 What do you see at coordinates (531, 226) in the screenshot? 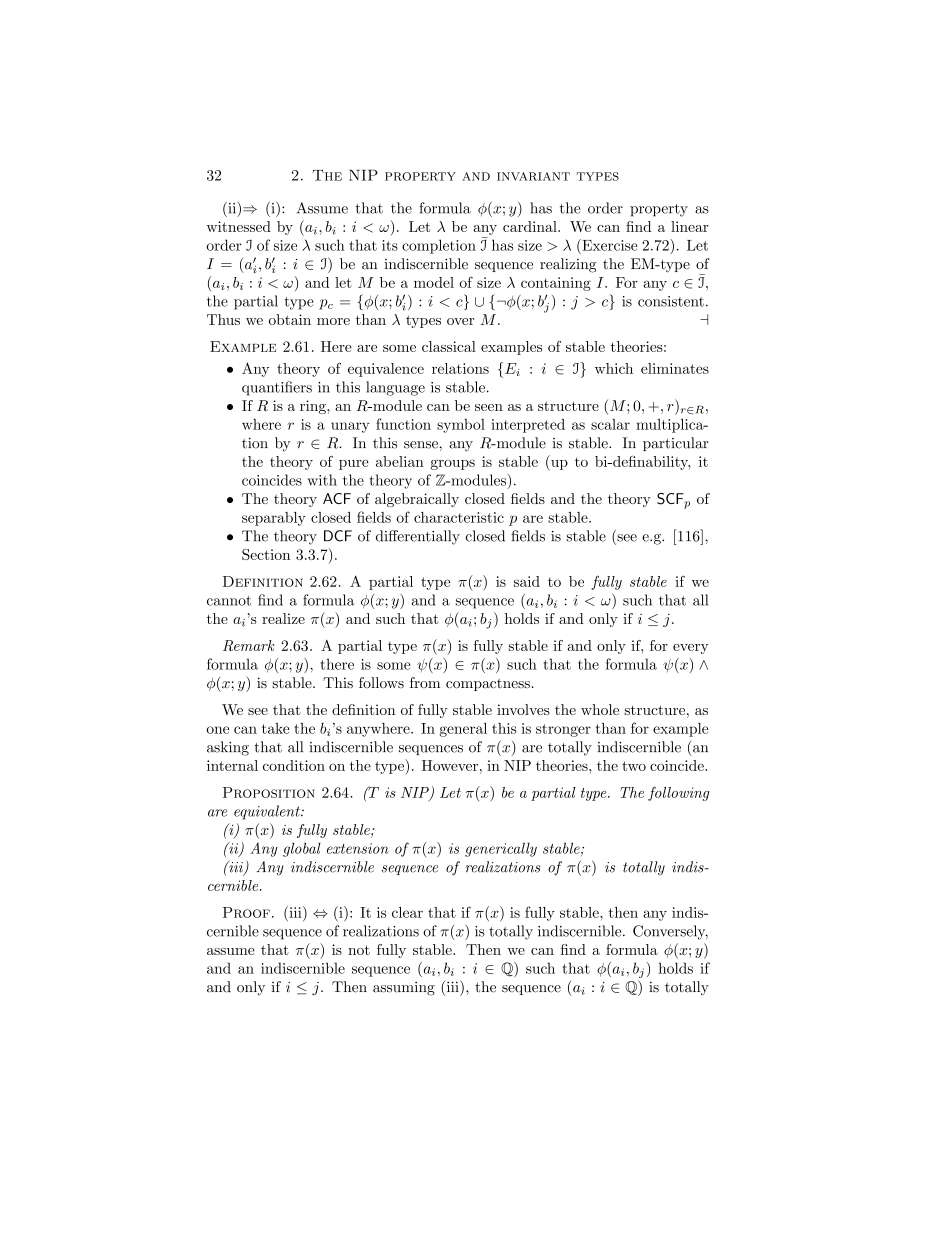
I see `cardinal` at bounding box center [531, 226].
